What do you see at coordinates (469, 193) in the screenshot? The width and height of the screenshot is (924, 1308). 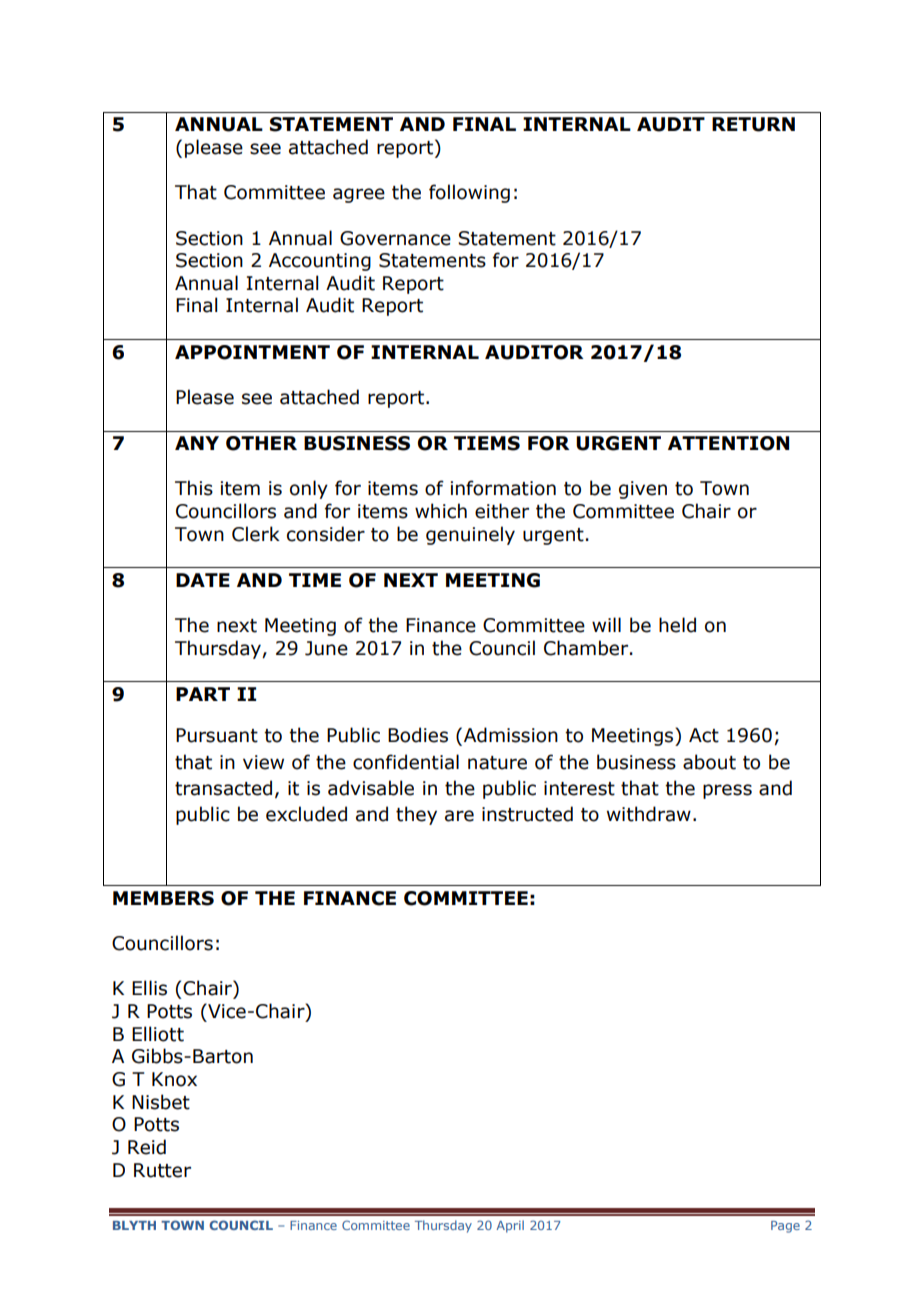 I see `following` at bounding box center [469, 193].
